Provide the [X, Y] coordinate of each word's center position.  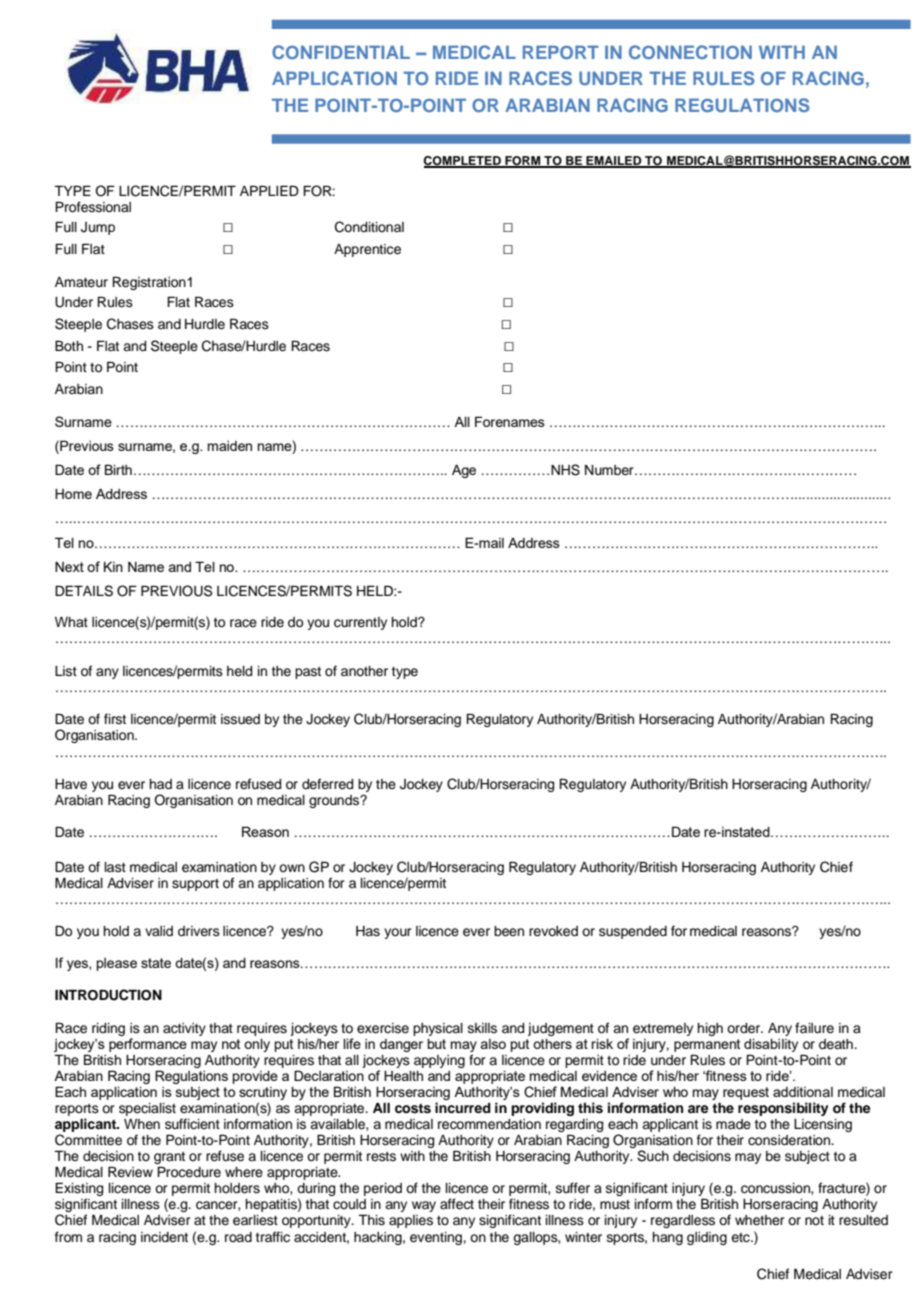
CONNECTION [690, 52]
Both [69, 345]
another [364, 671]
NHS [565, 470]
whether [760, 1220]
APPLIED [269, 190]
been [509, 931]
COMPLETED [463, 162]
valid [159, 931]
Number [610, 470]
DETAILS [84, 591]
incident [164, 1237]
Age [464, 471]
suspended [633, 932]
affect [457, 1204]
